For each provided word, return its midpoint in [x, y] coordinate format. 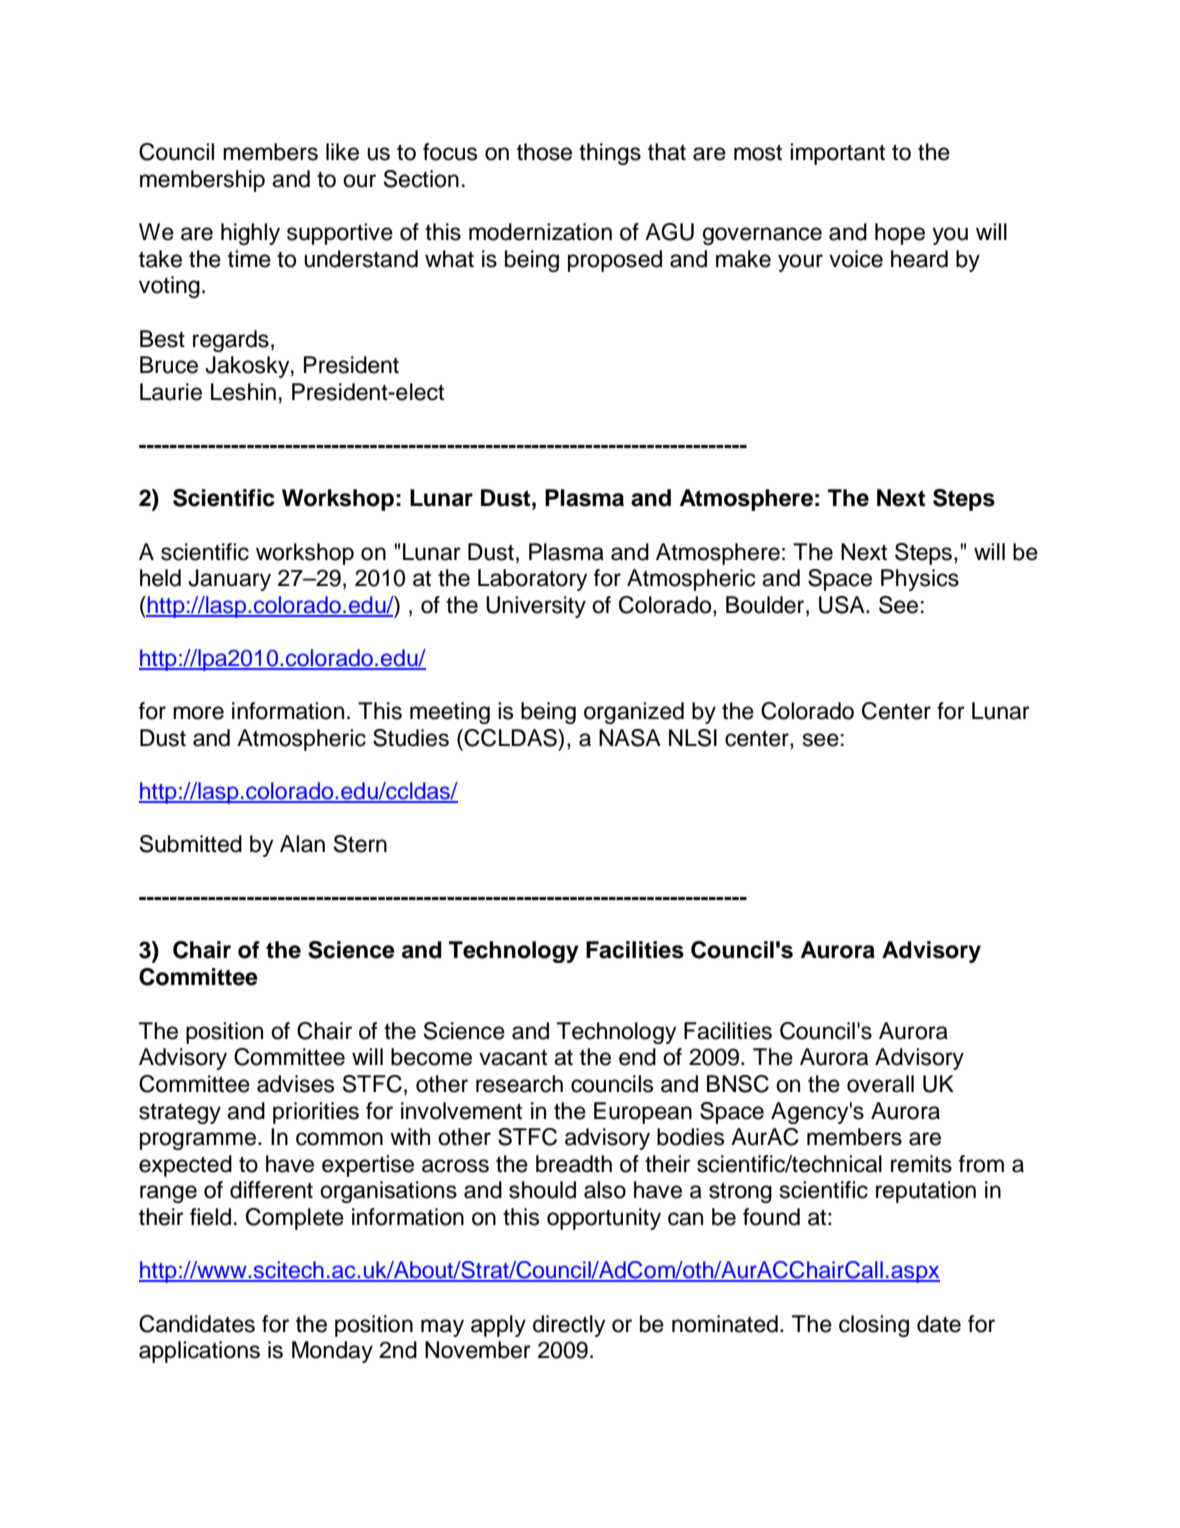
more [198, 713]
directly [569, 1326]
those [544, 152]
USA [843, 605]
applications [199, 1352]
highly [250, 234]
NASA [630, 738]
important [837, 154]
